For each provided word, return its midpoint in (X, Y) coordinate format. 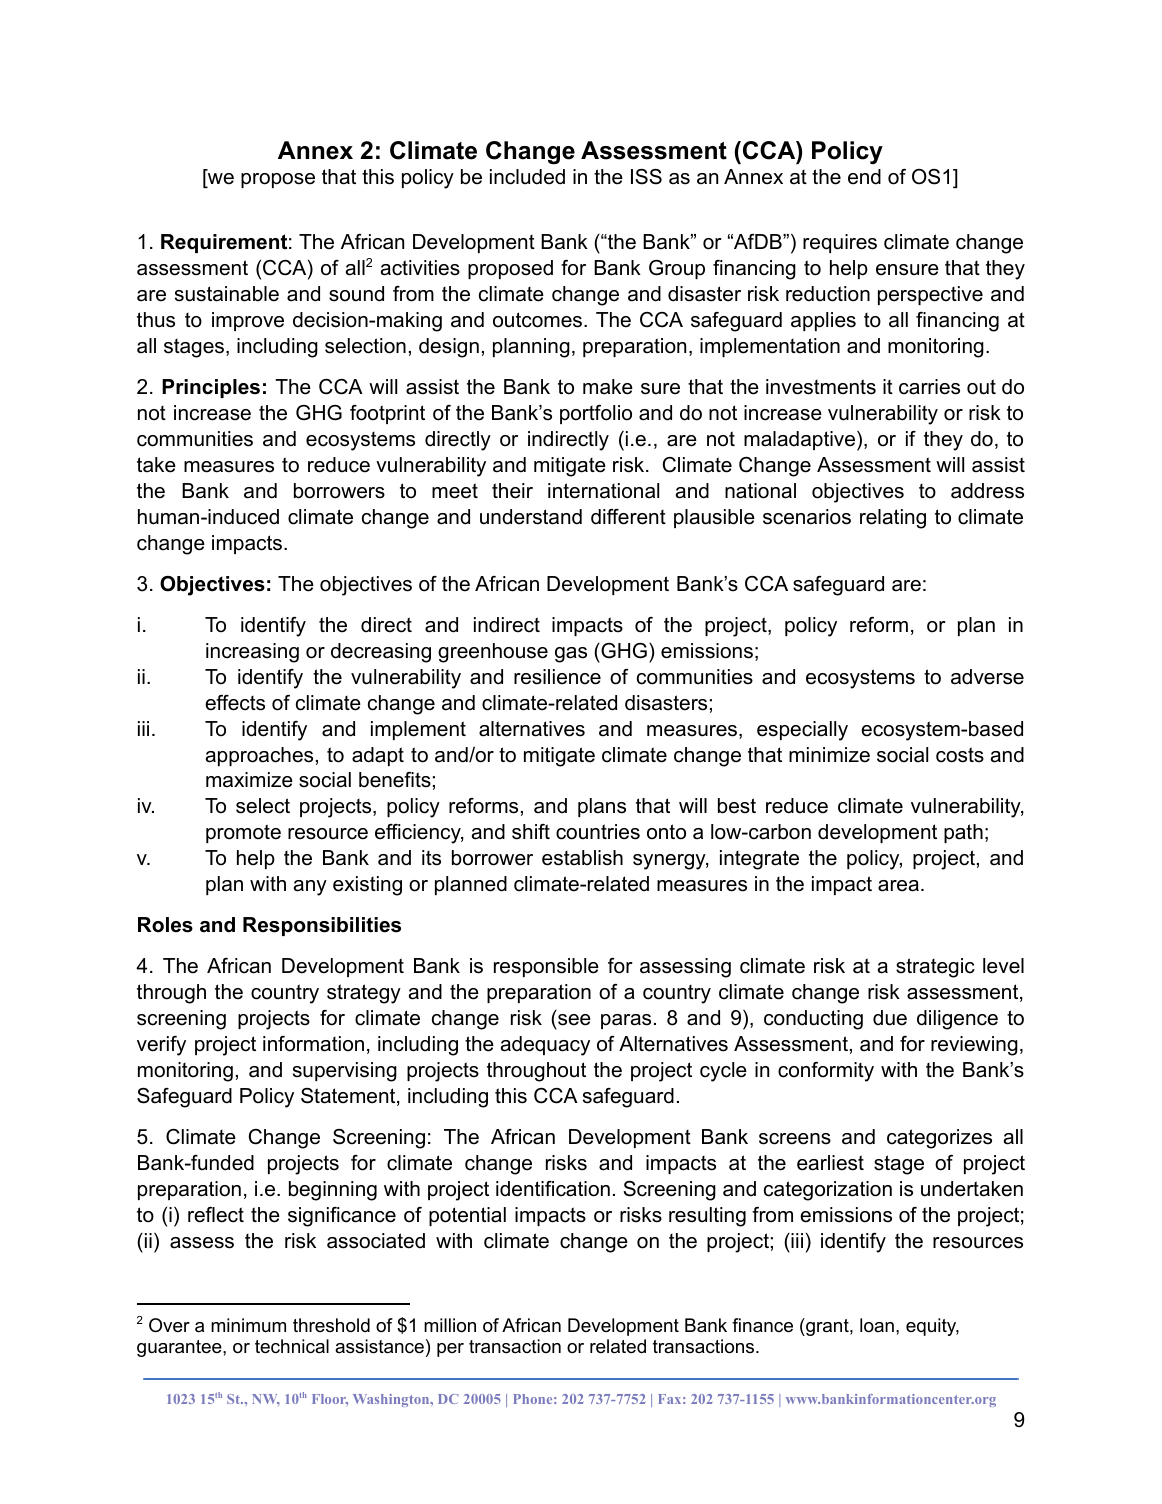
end (864, 177)
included (527, 177)
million (450, 1325)
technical (292, 1346)
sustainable (227, 294)
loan (877, 1325)
